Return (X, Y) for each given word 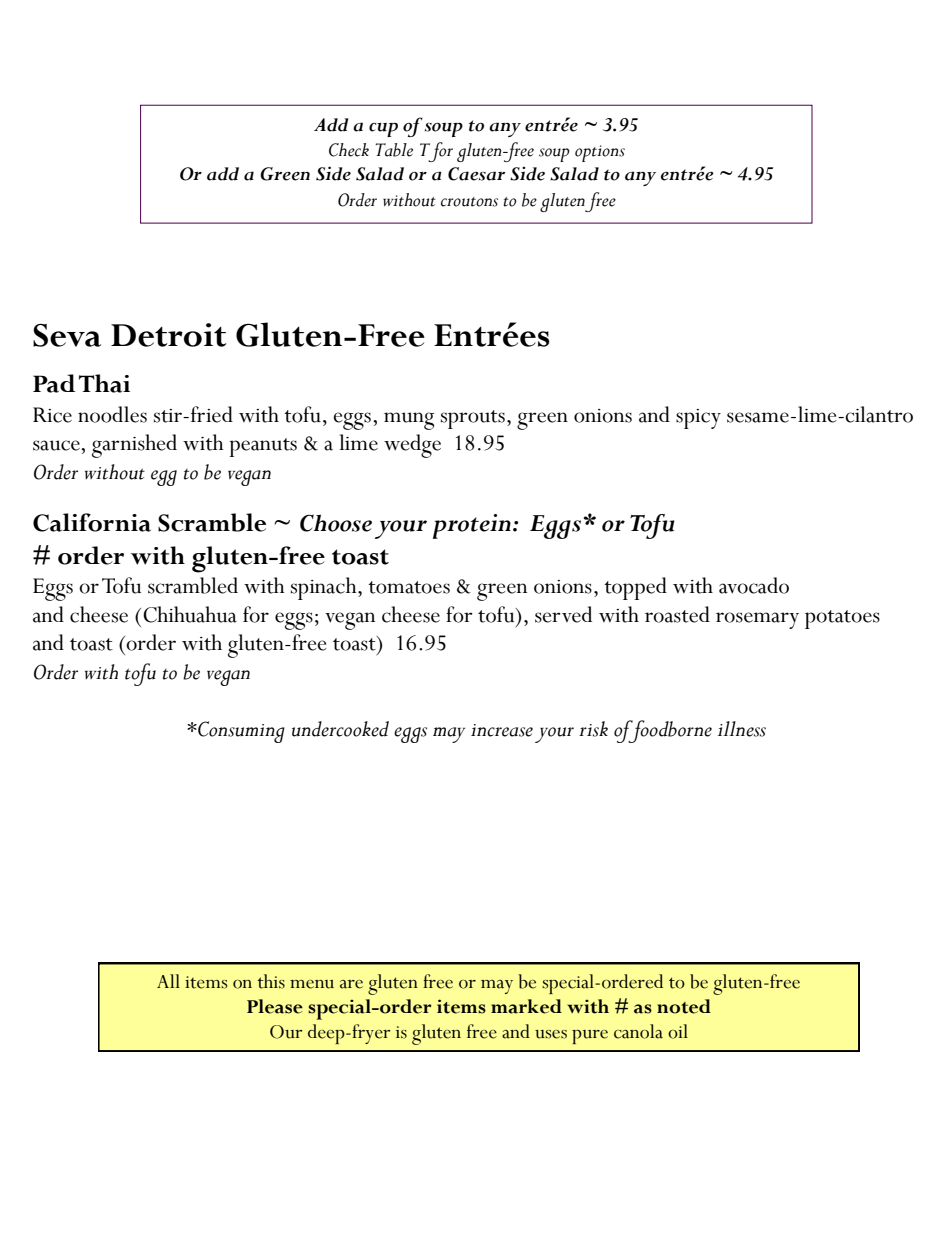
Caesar (476, 174)
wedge (412, 446)
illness (742, 729)
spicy (698, 419)
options (600, 153)
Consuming (240, 732)
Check (349, 150)
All (168, 981)
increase (502, 730)
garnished (134, 446)
